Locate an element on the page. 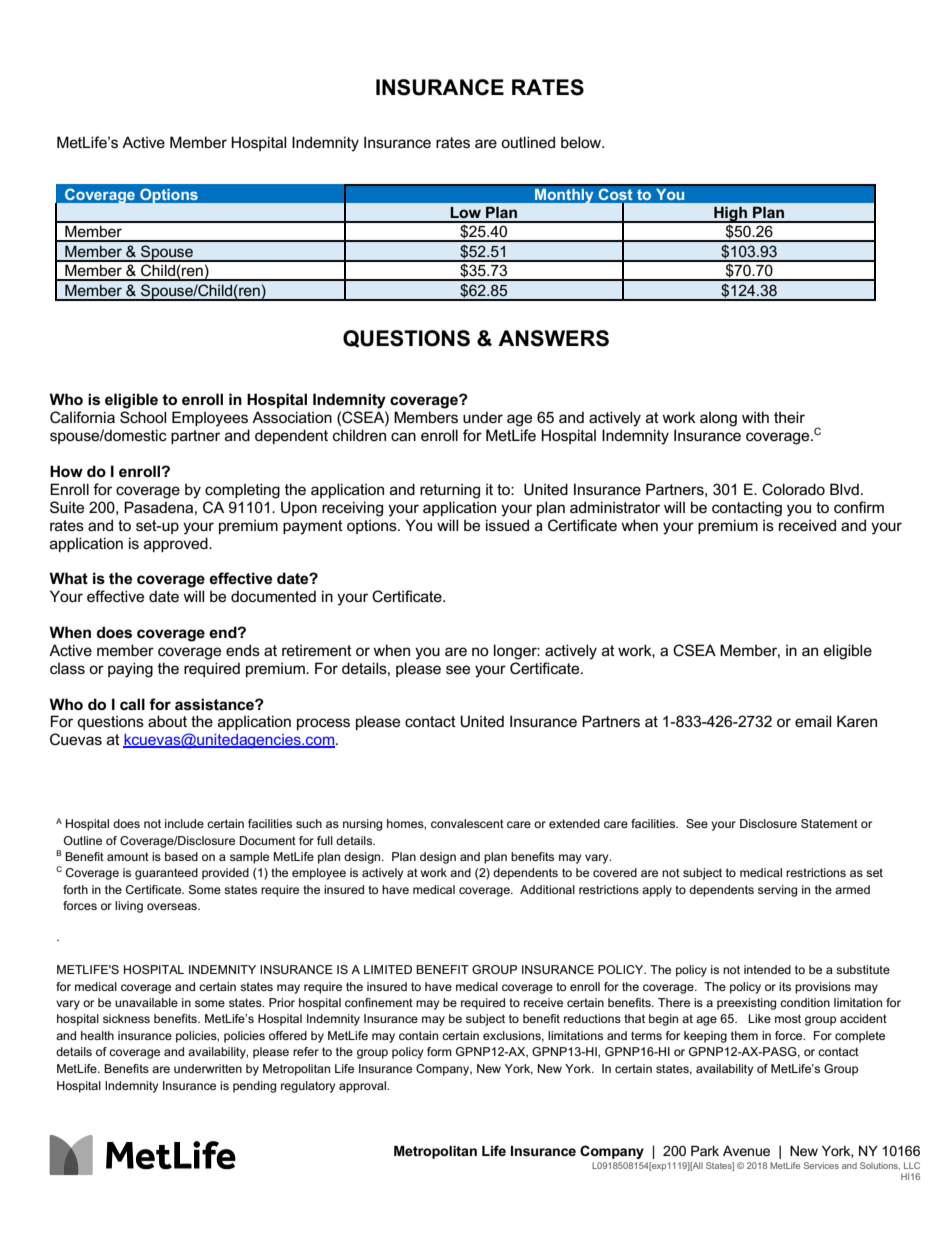  below is located at coordinates (582, 142).
